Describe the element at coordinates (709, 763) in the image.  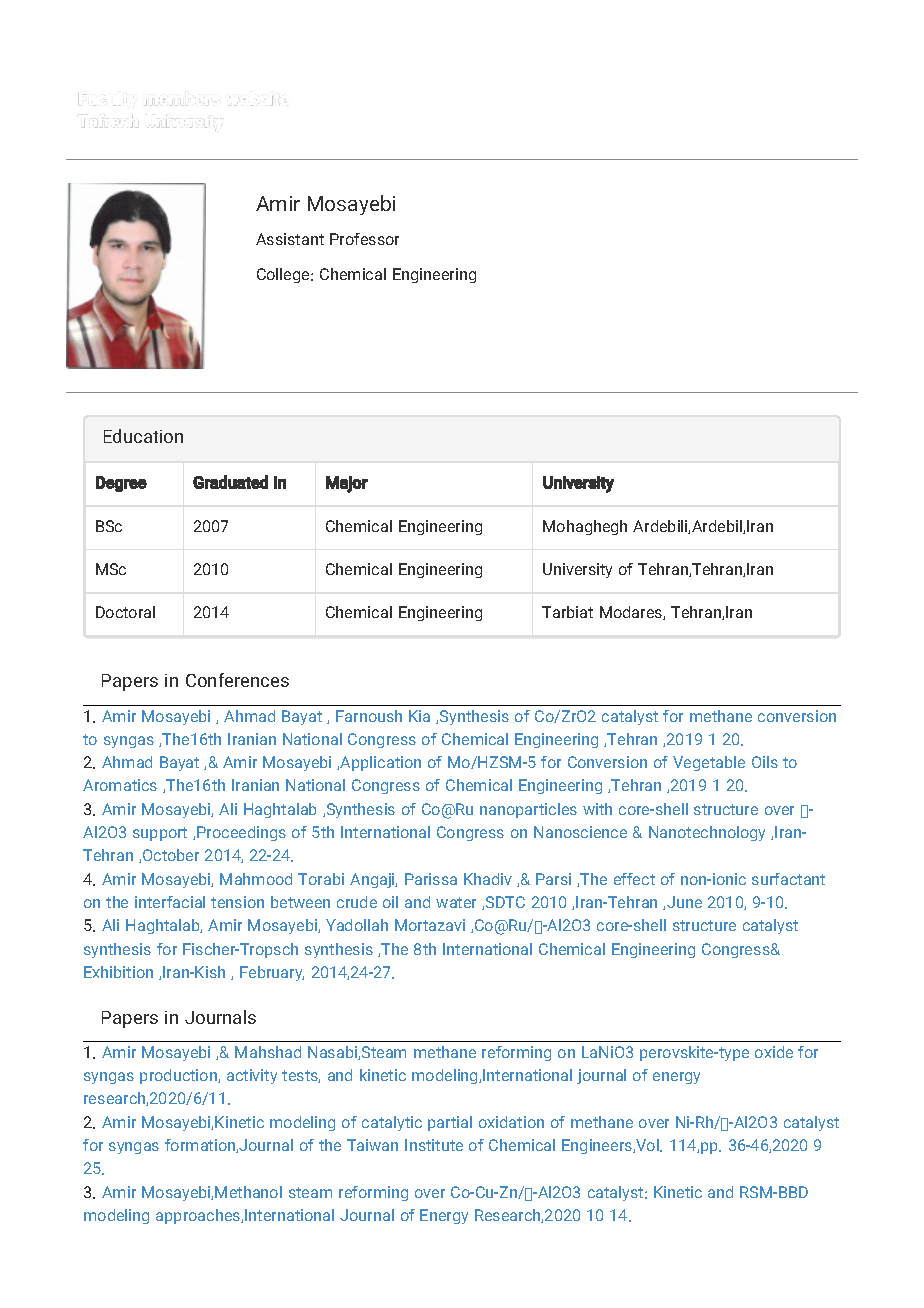
I see `Vegetable` at that location.
